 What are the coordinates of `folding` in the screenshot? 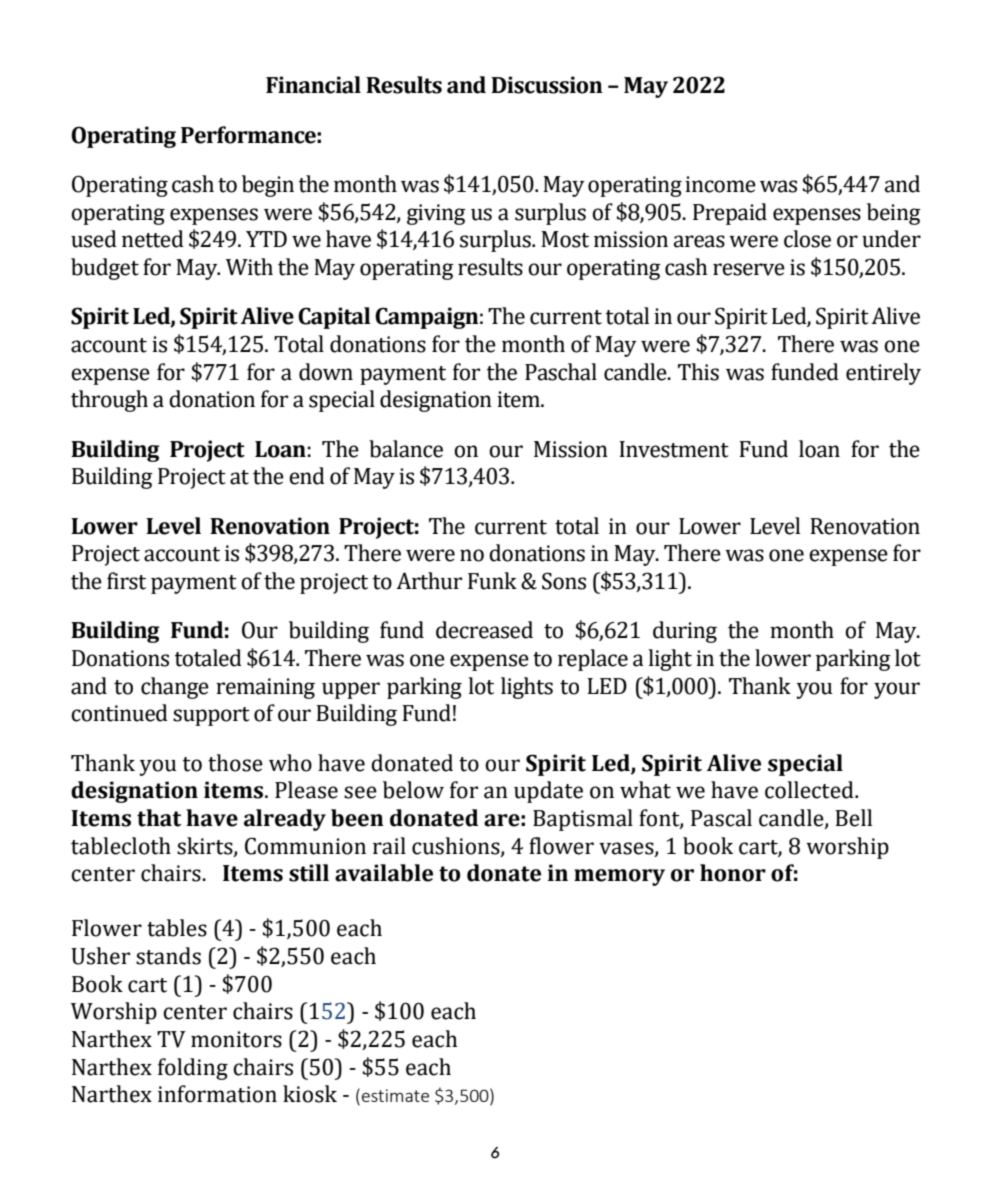 It's located at (193, 1069).
